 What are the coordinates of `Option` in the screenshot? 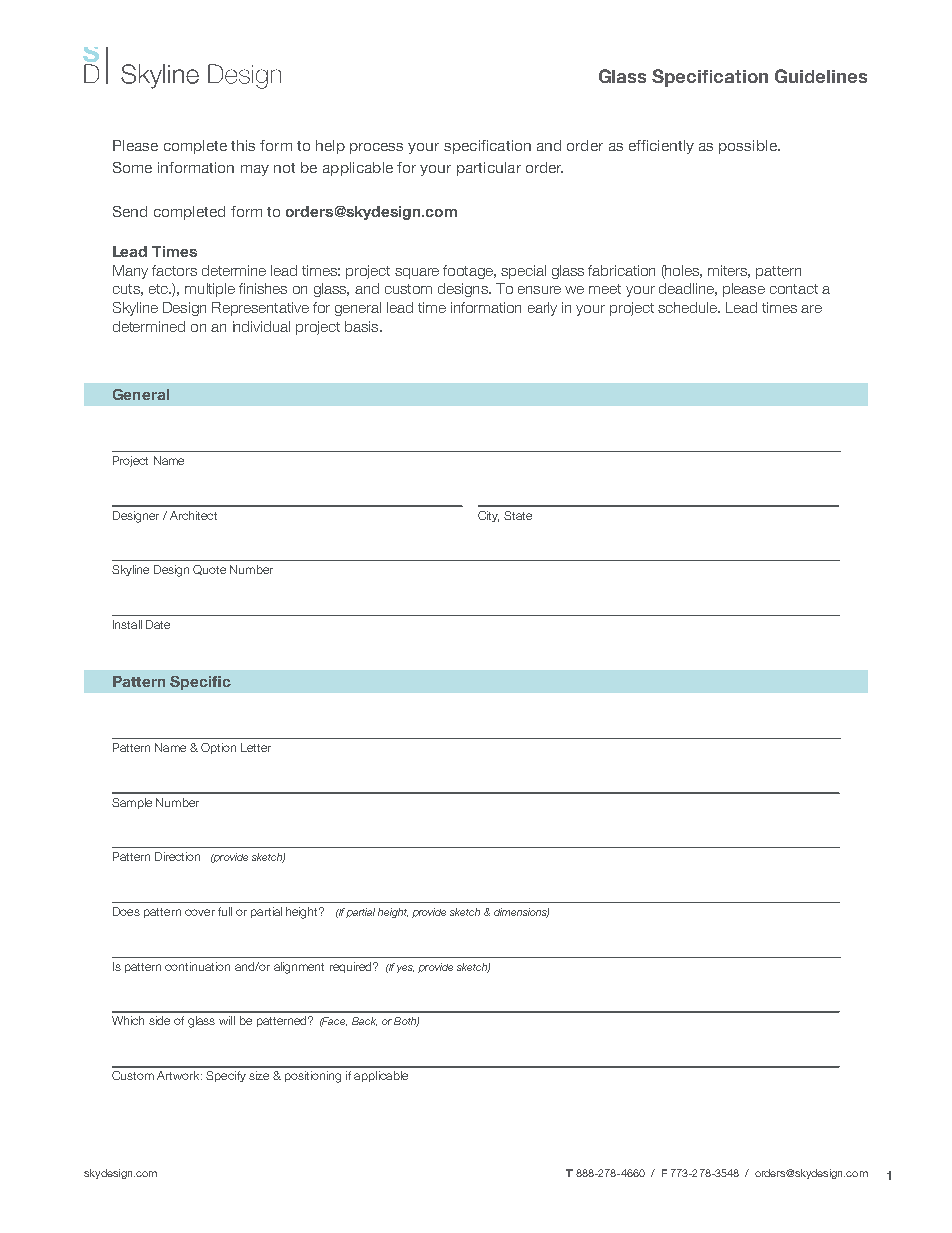 It's located at (218, 748).
